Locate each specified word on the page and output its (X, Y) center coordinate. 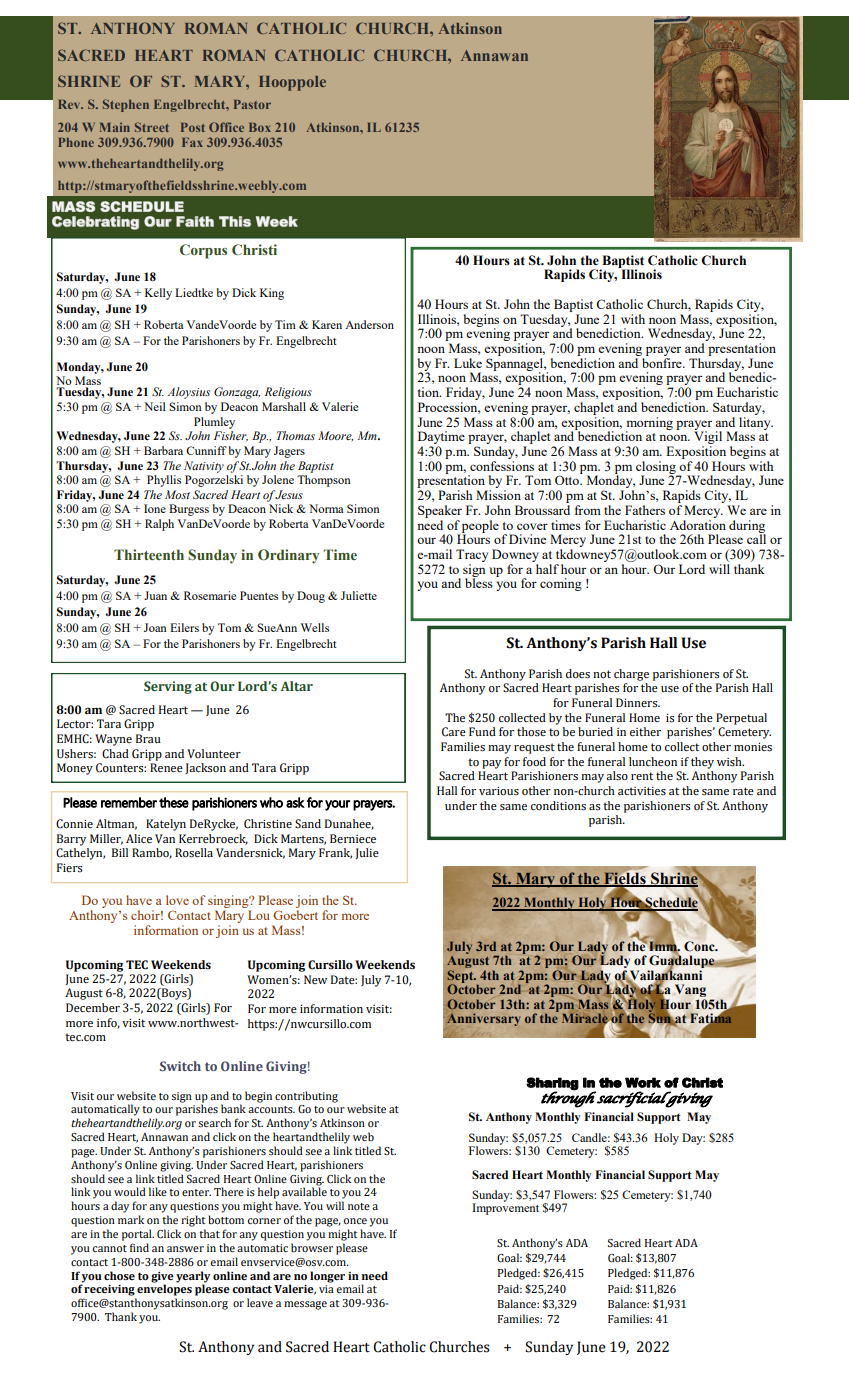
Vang (690, 992)
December (93, 1007)
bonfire (662, 361)
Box (260, 127)
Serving (168, 687)
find (139, 1247)
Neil (155, 406)
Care (454, 732)
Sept (462, 977)
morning (649, 424)
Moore (335, 436)
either (645, 731)
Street (152, 127)
